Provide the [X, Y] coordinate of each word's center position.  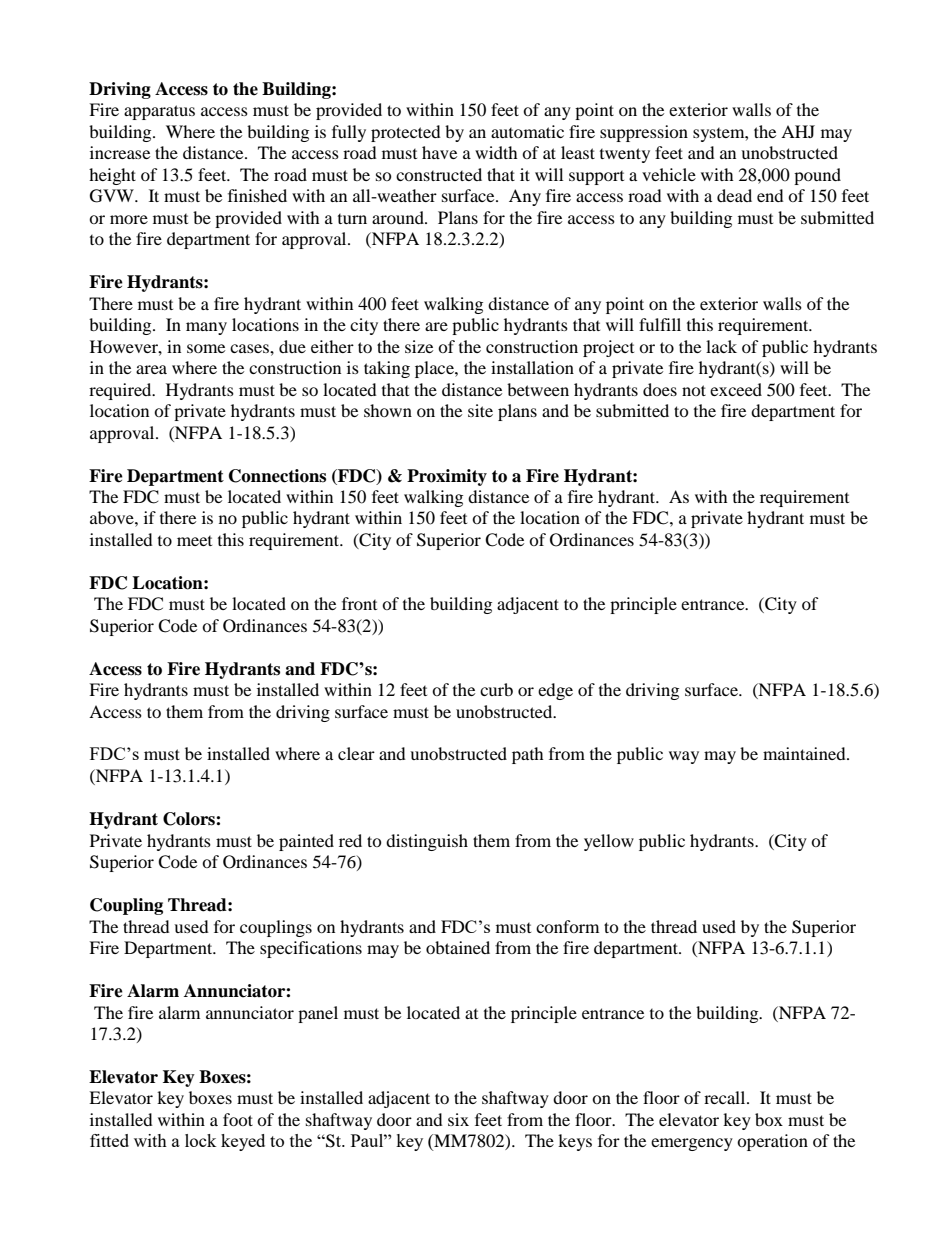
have [439, 152]
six [458, 1119]
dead [734, 195]
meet [194, 541]
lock [201, 1140]
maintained [805, 753]
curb [496, 689]
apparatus [159, 112]
